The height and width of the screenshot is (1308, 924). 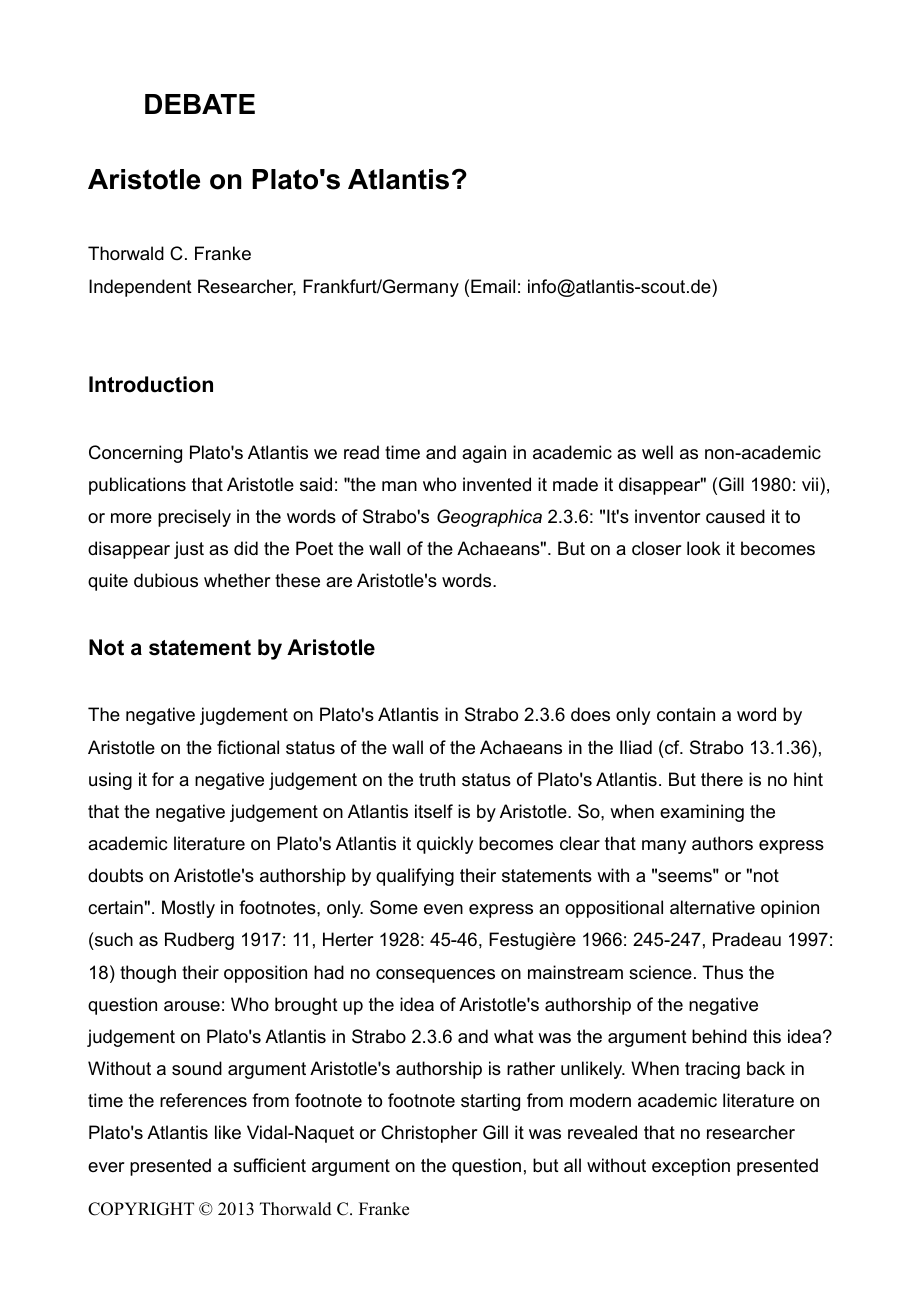 I want to click on COPYRIGHT, so click(x=141, y=1209).
